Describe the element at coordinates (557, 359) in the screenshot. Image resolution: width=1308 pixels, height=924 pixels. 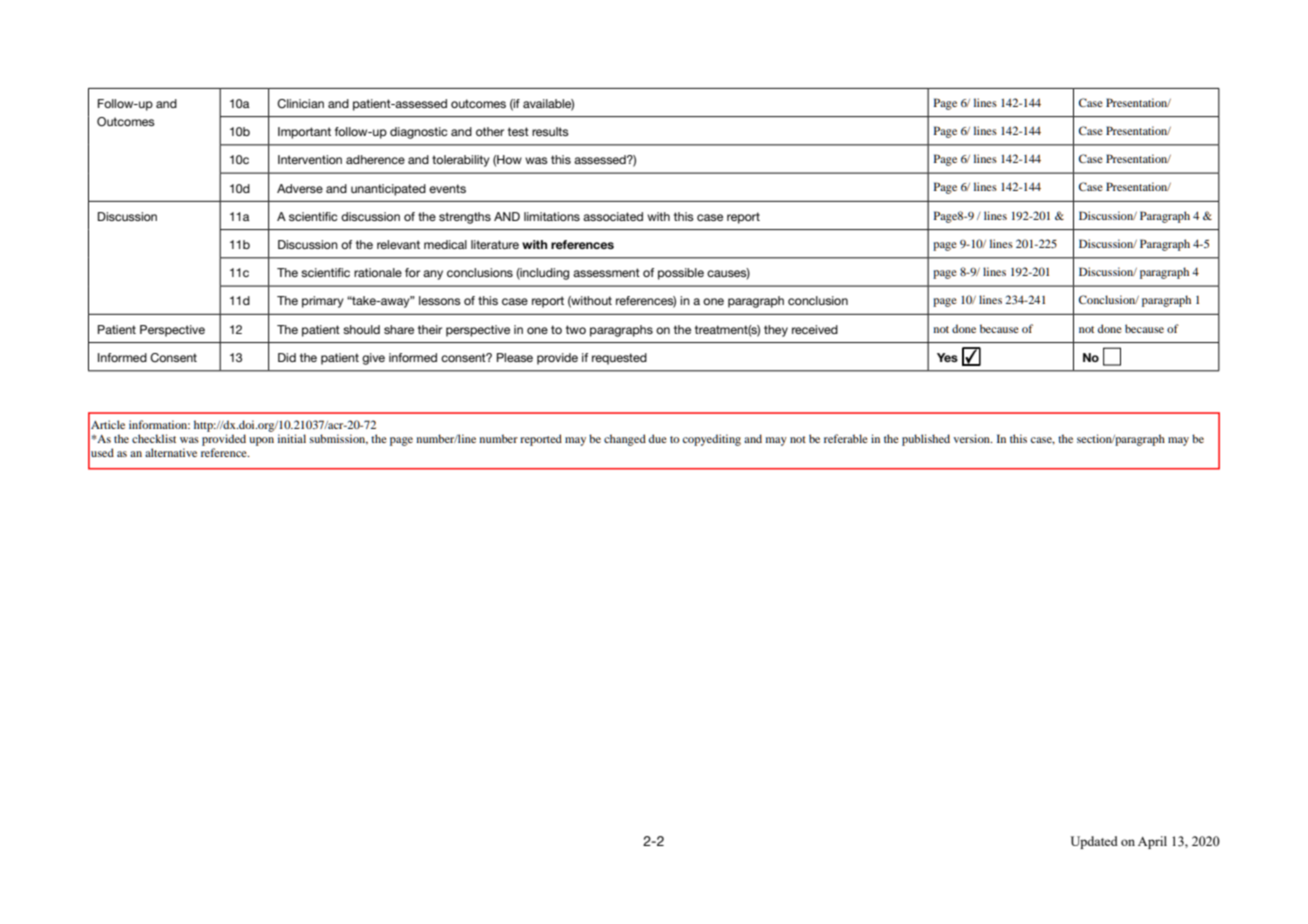
I see `provide` at that location.
